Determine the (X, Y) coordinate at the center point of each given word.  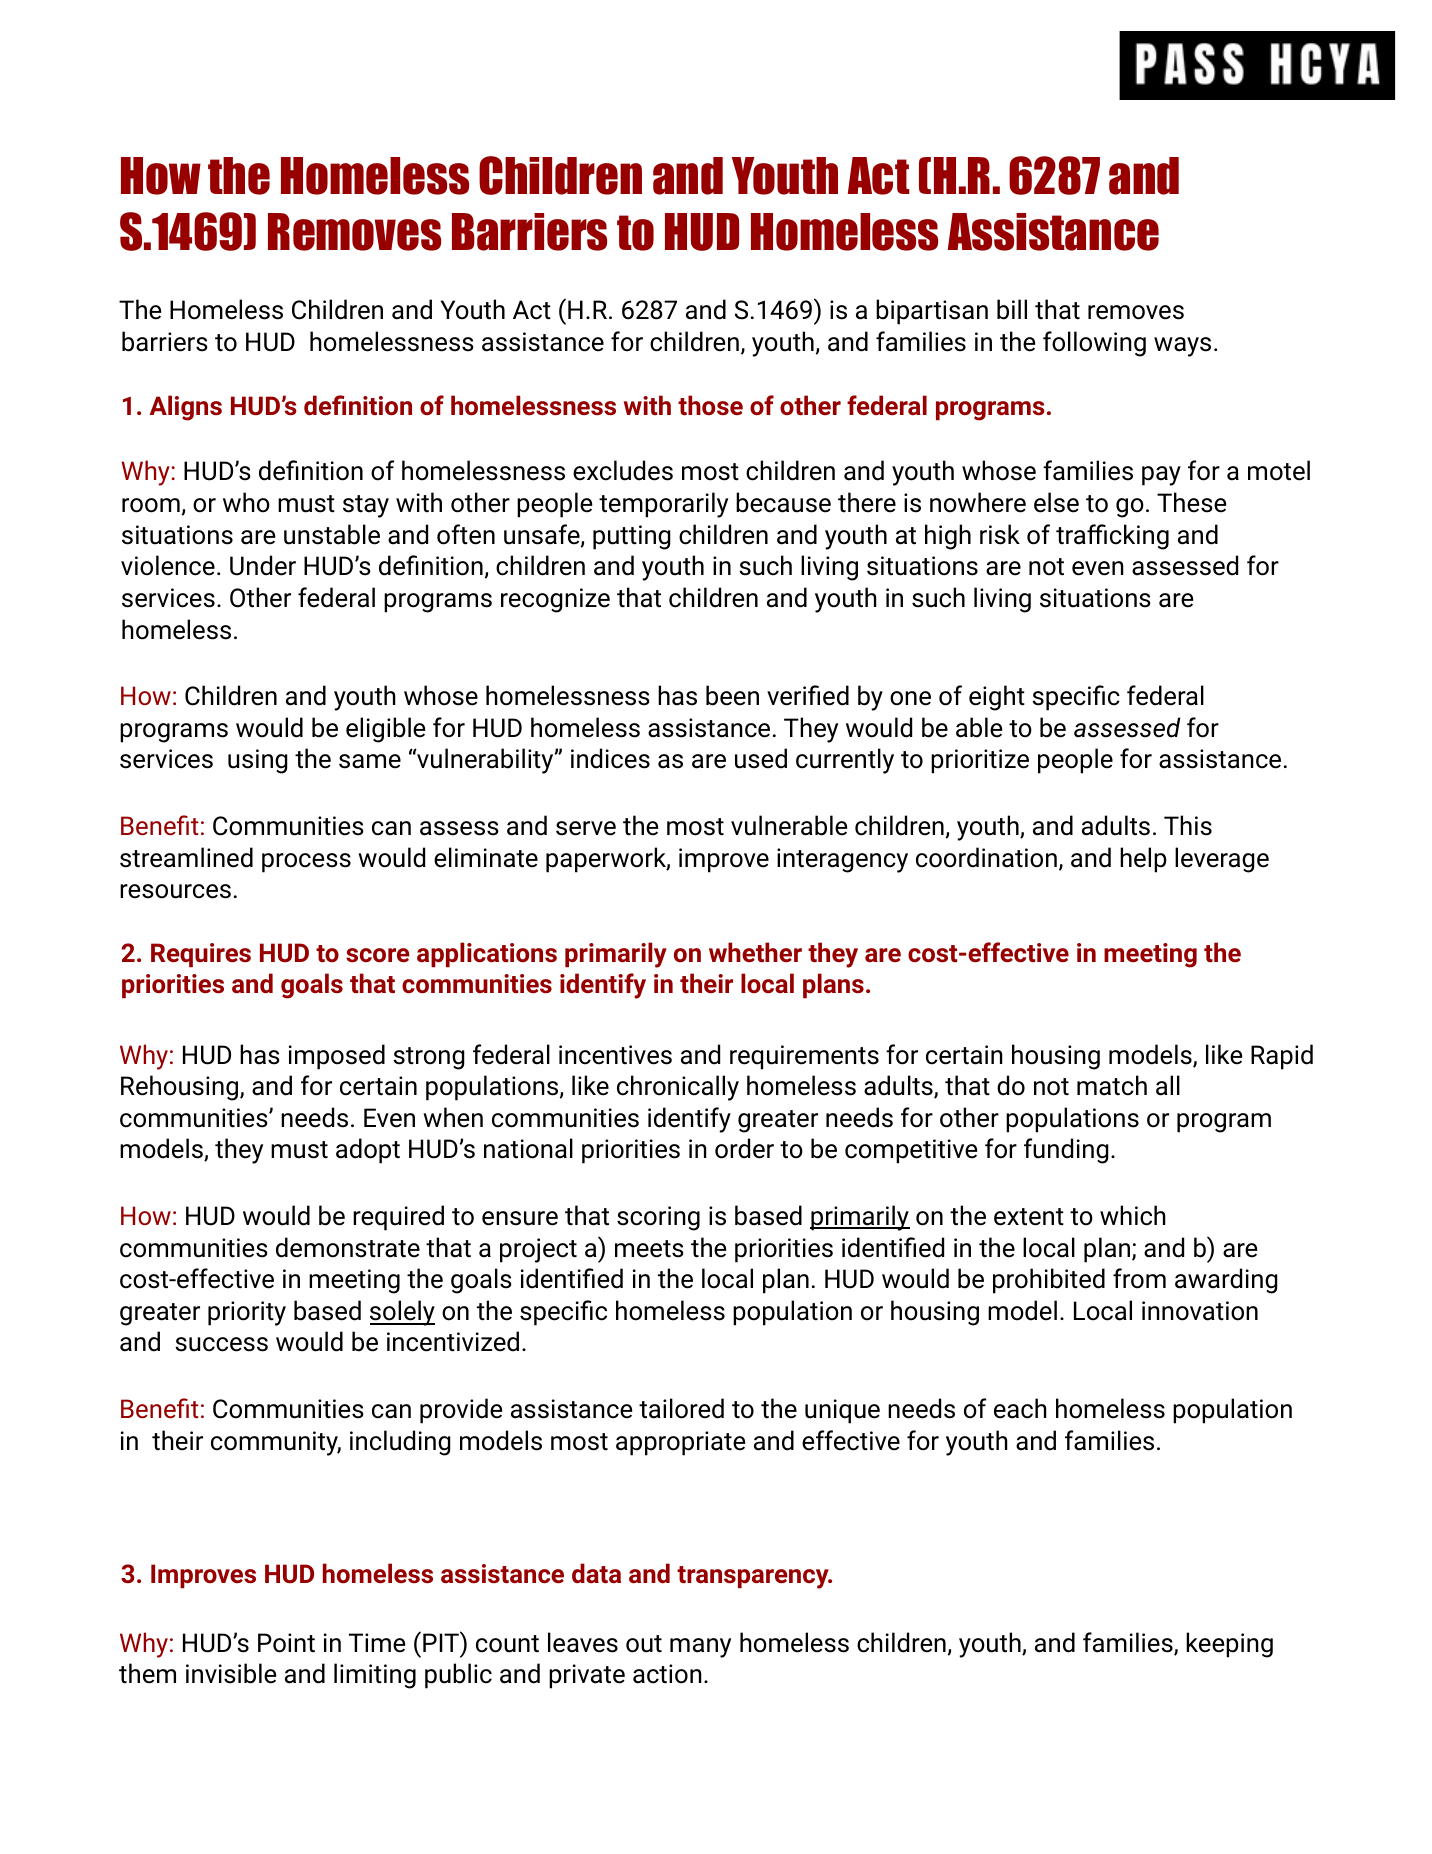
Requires (201, 955)
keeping (1229, 1645)
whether (755, 952)
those (710, 405)
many (700, 1648)
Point (286, 1643)
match (1112, 1085)
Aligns (186, 408)
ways (1182, 347)
